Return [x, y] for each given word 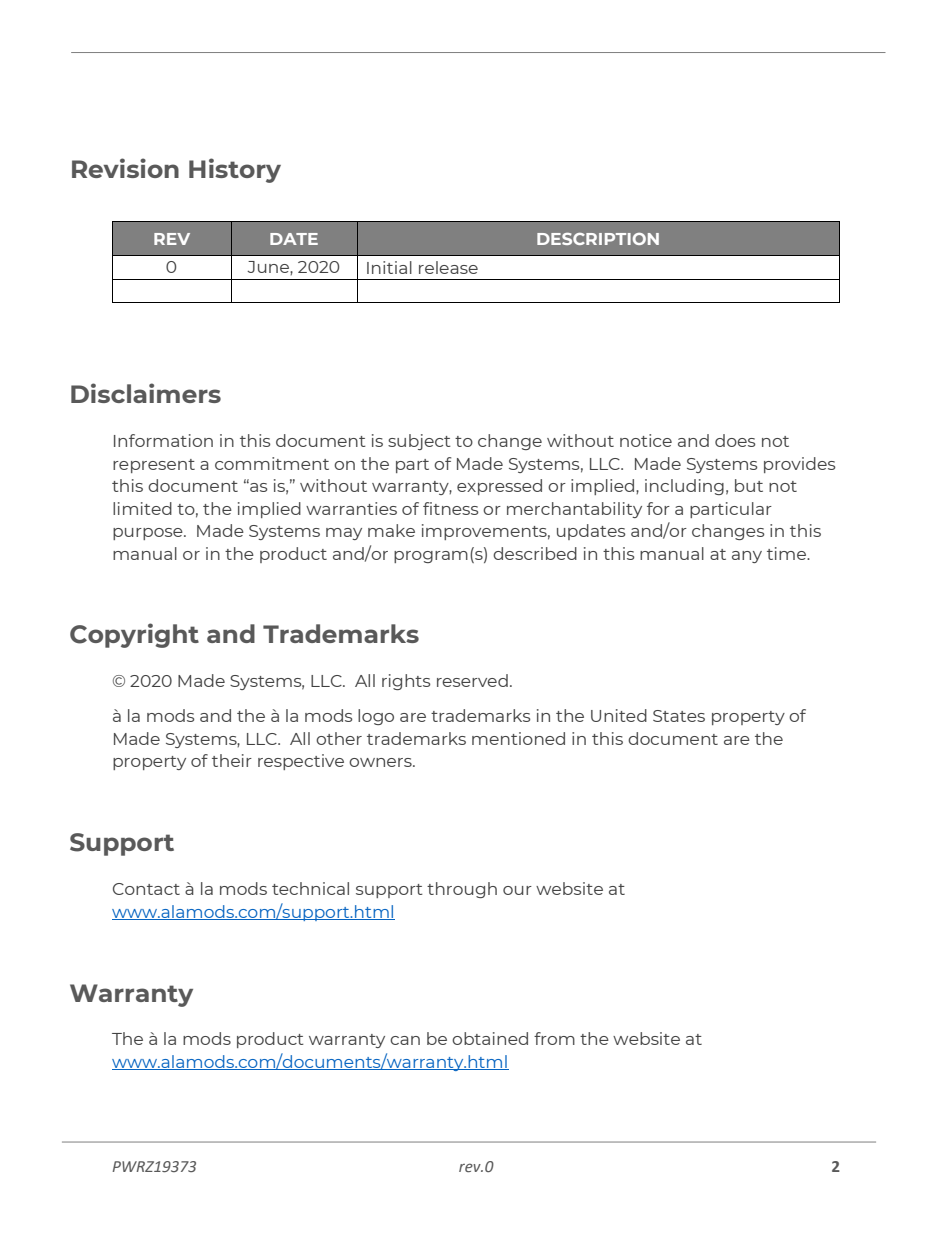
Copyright [134, 635]
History [235, 170]
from [554, 1038]
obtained [490, 1038]
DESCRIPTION [598, 239]
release [448, 267]
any [747, 557]
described [535, 553]
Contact [146, 889]
